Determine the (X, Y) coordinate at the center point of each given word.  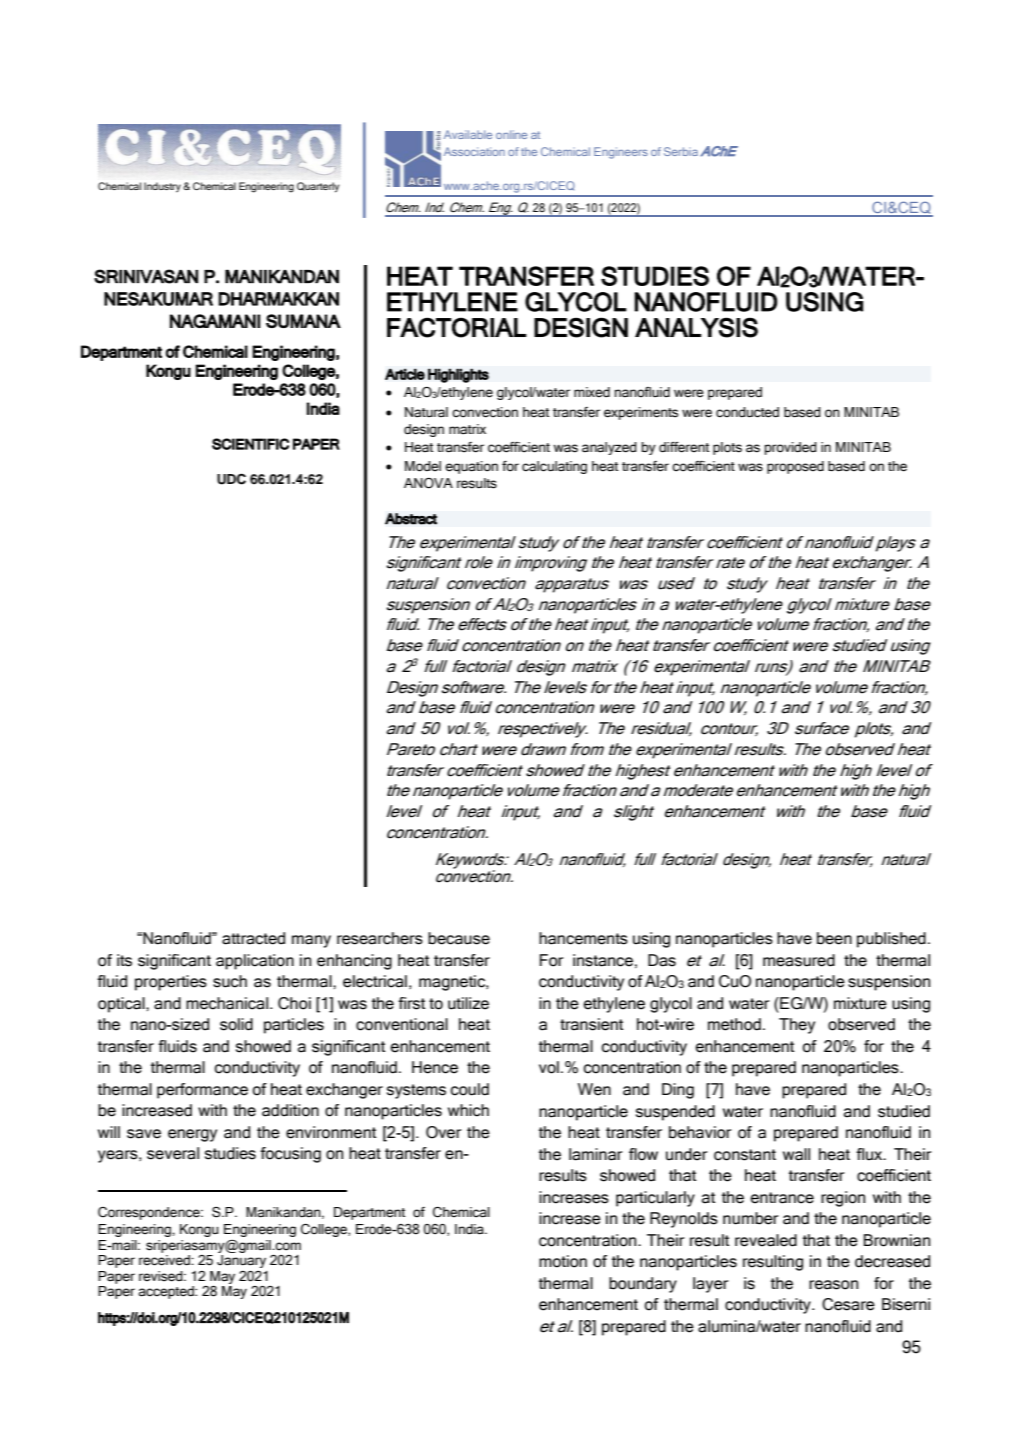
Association (474, 151)
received (165, 1260)
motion (563, 1261)
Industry (162, 187)
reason (833, 1285)
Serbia (681, 151)
